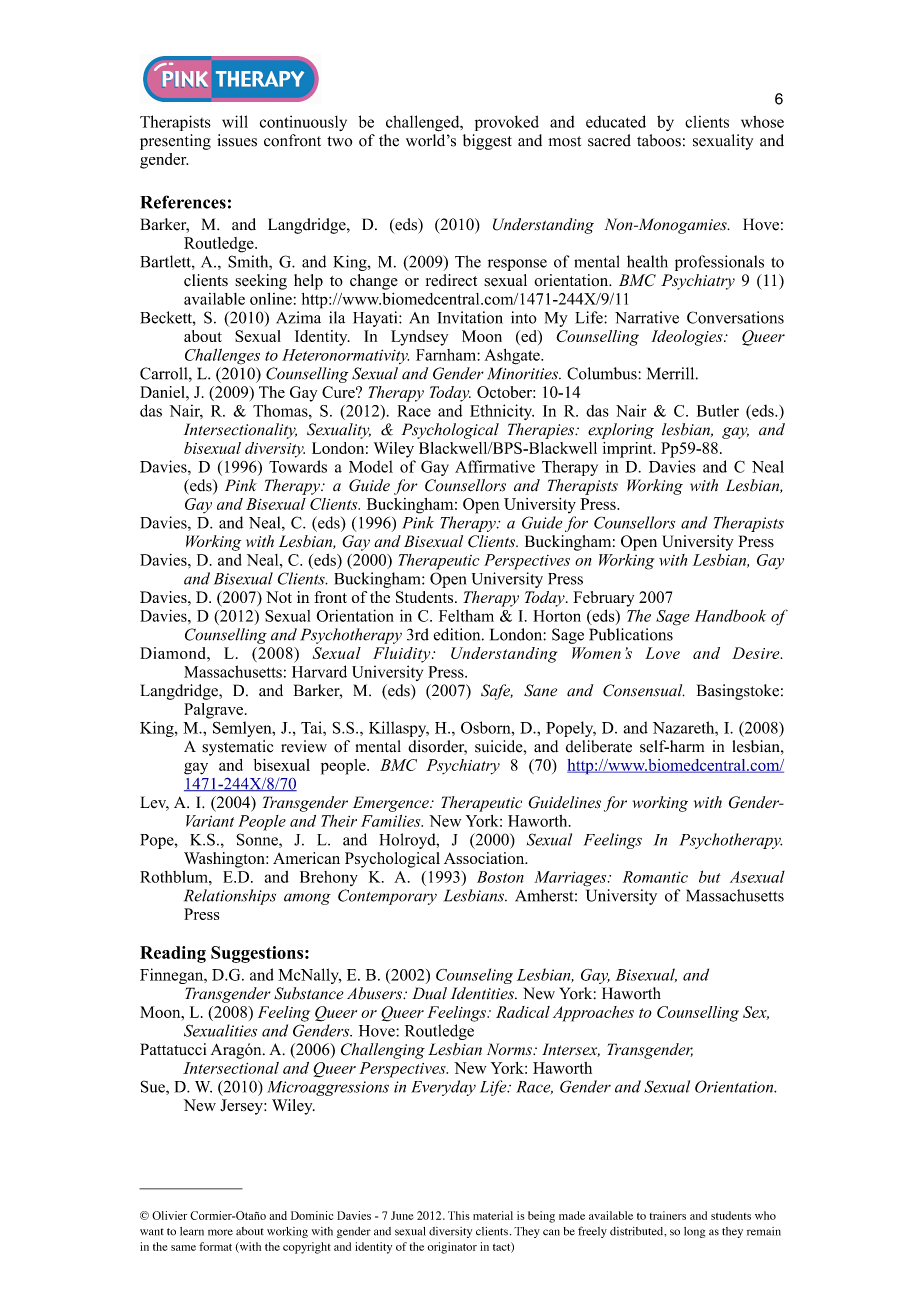  I want to click on Relationships, so click(230, 897).
